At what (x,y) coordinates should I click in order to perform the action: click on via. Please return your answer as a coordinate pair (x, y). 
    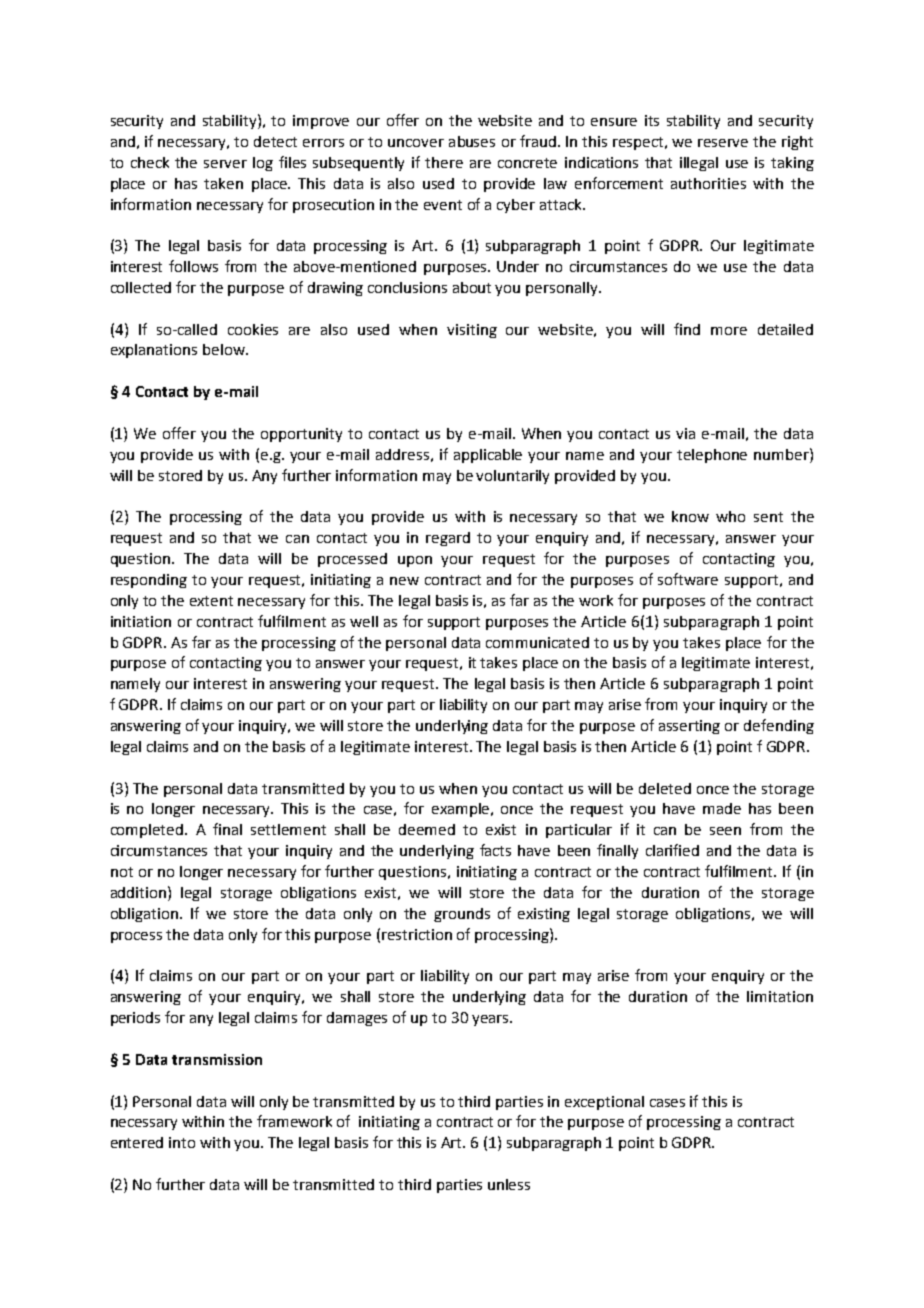
    Looking at the image, I should click on (685, 433).
